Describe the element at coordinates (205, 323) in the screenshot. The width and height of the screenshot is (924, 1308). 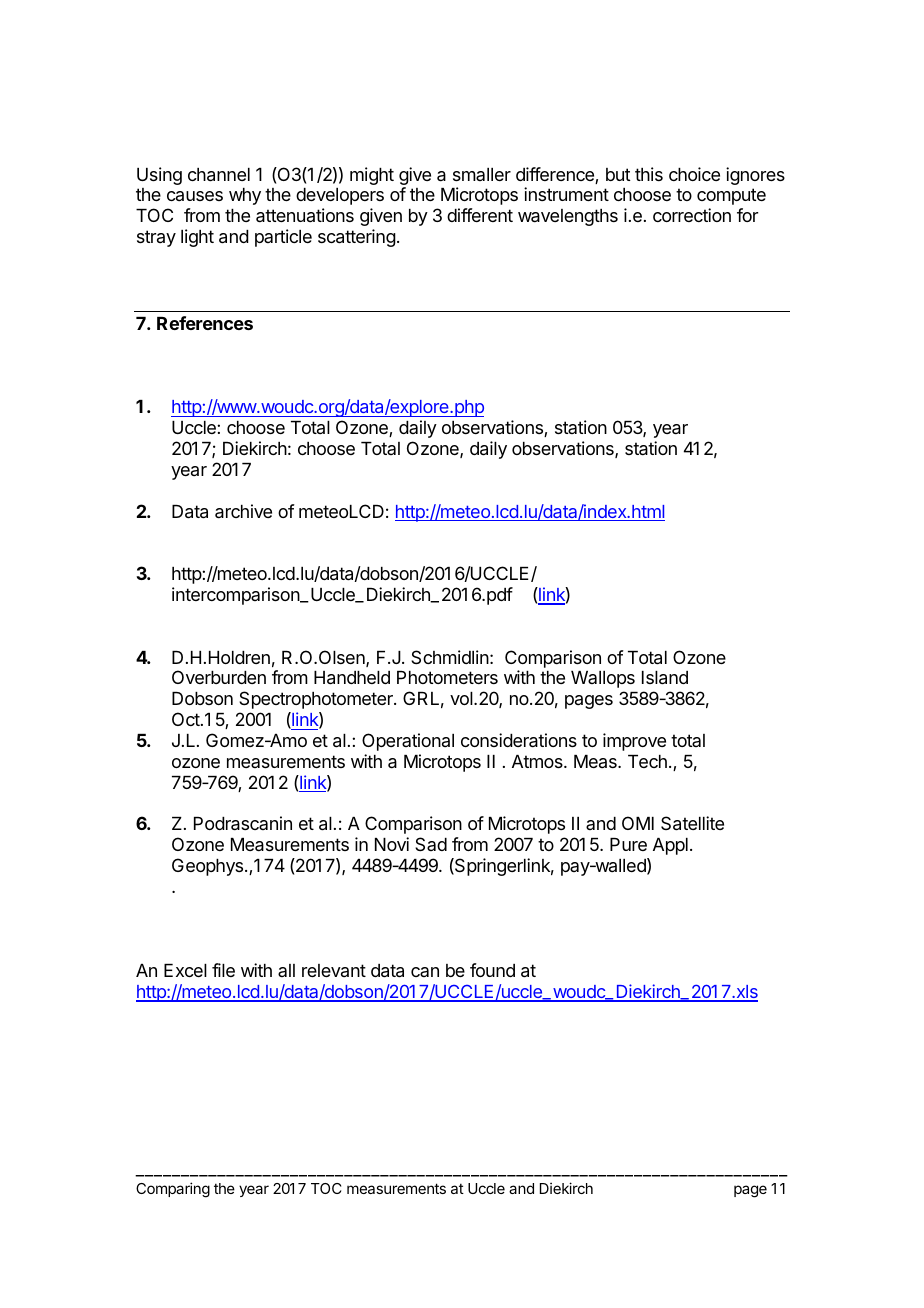
I see `References` at that location.
